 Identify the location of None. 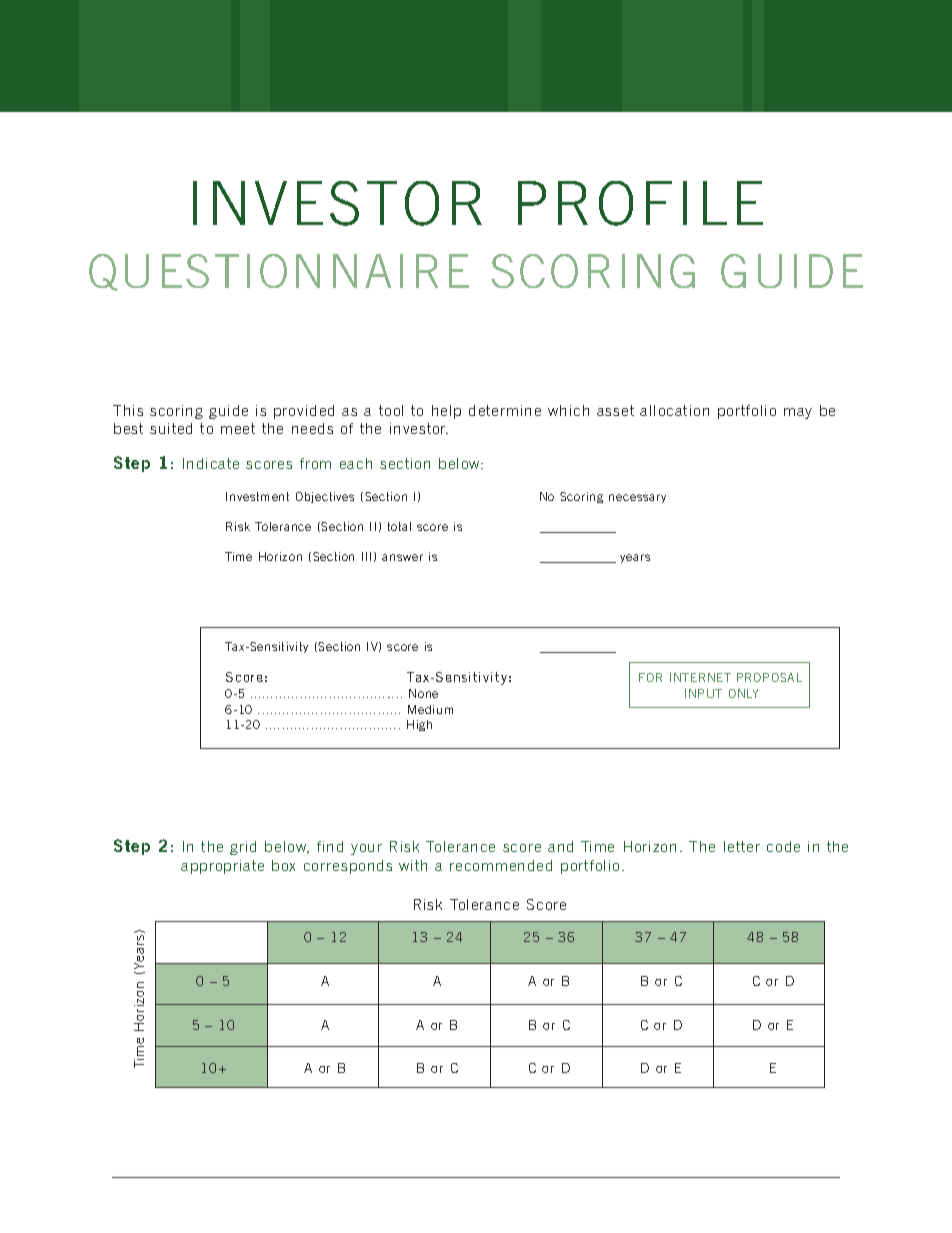
(423, 693).
